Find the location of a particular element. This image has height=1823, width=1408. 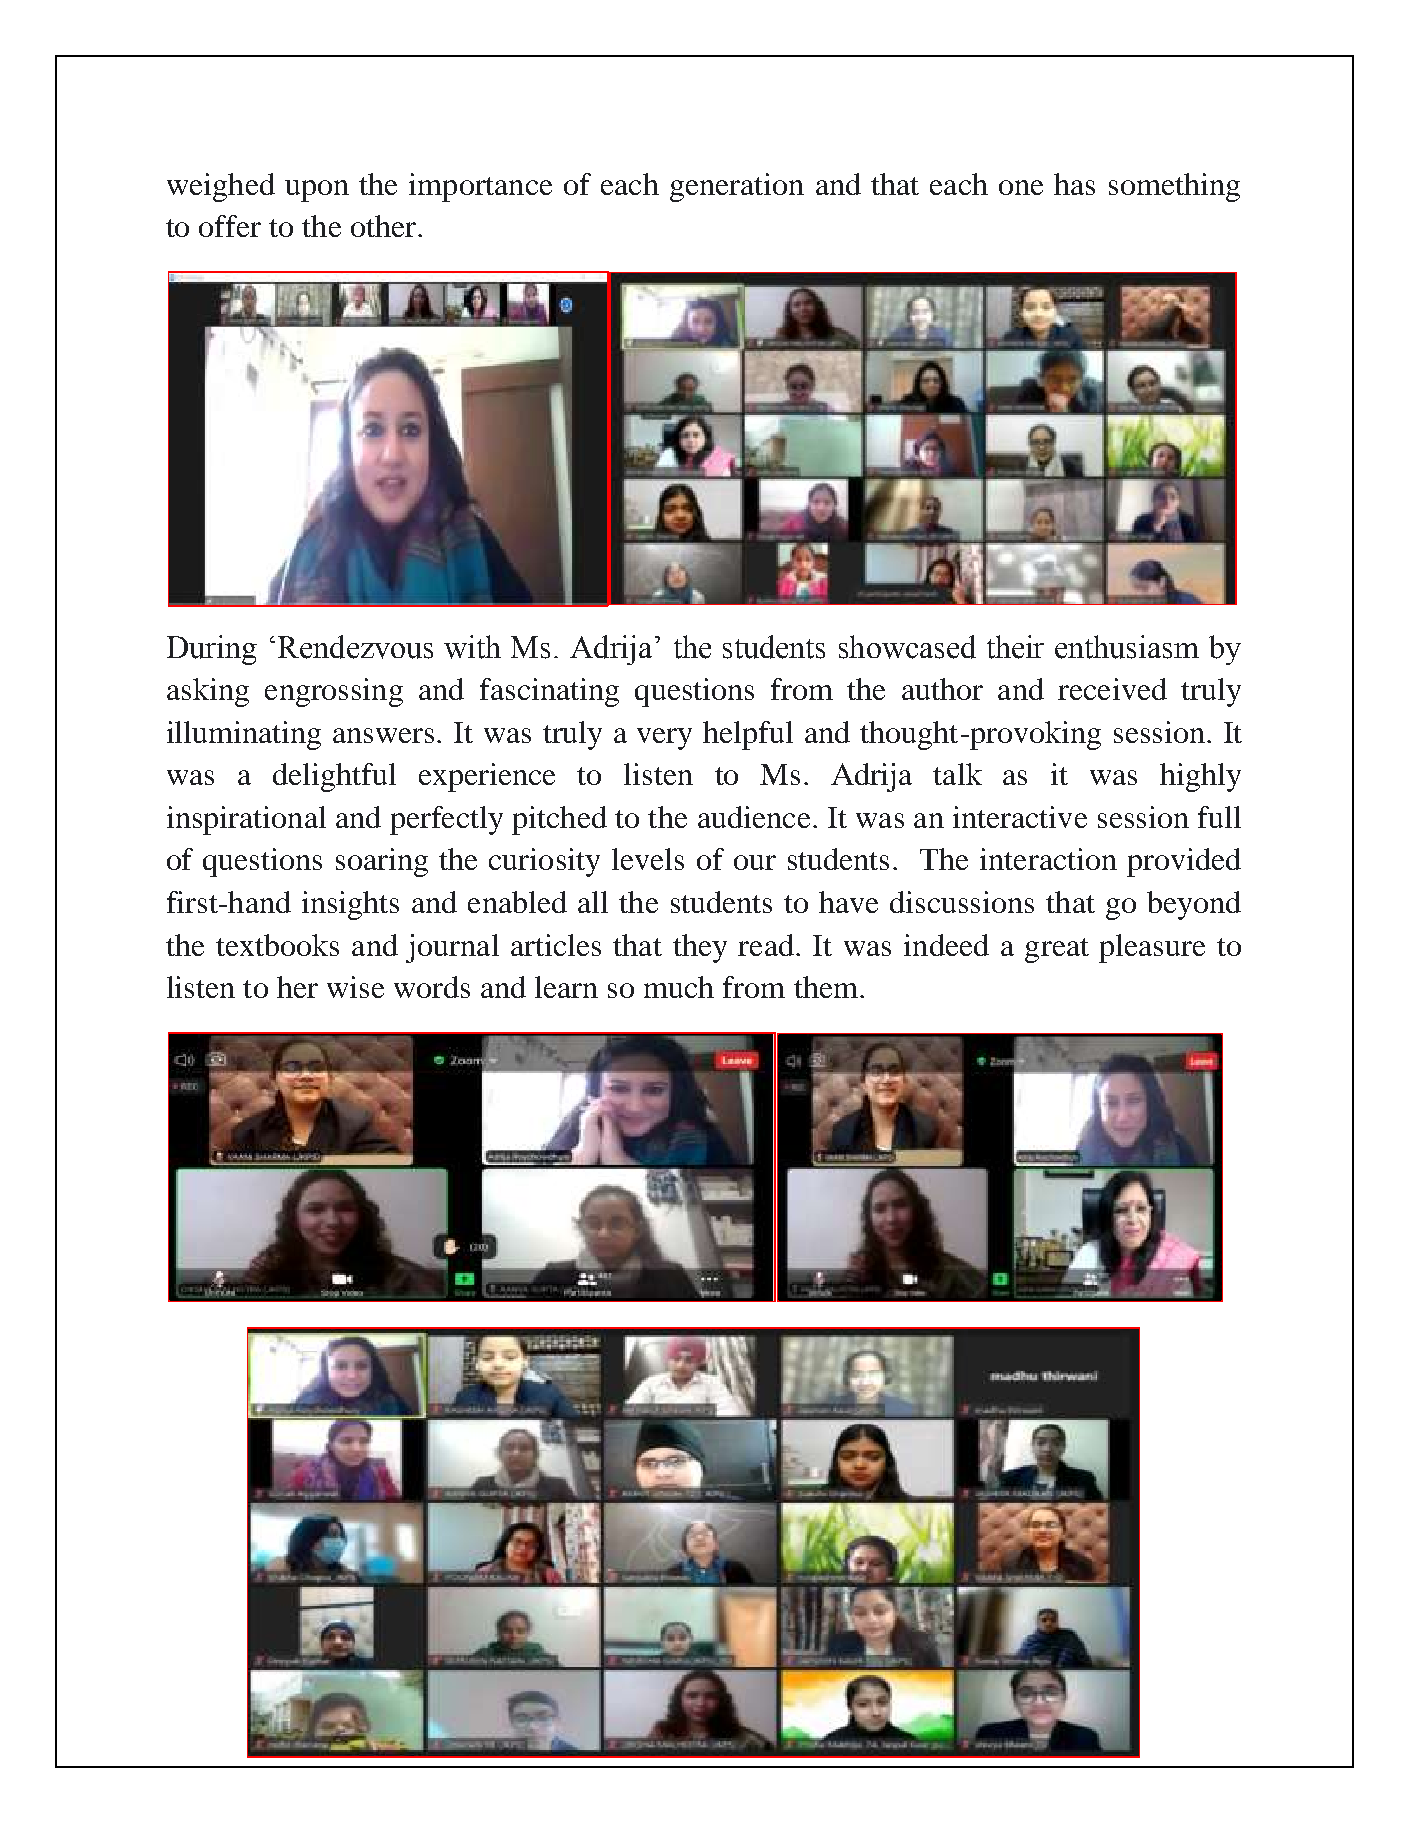

Rendezvous is located at coordinates (355, 647).
